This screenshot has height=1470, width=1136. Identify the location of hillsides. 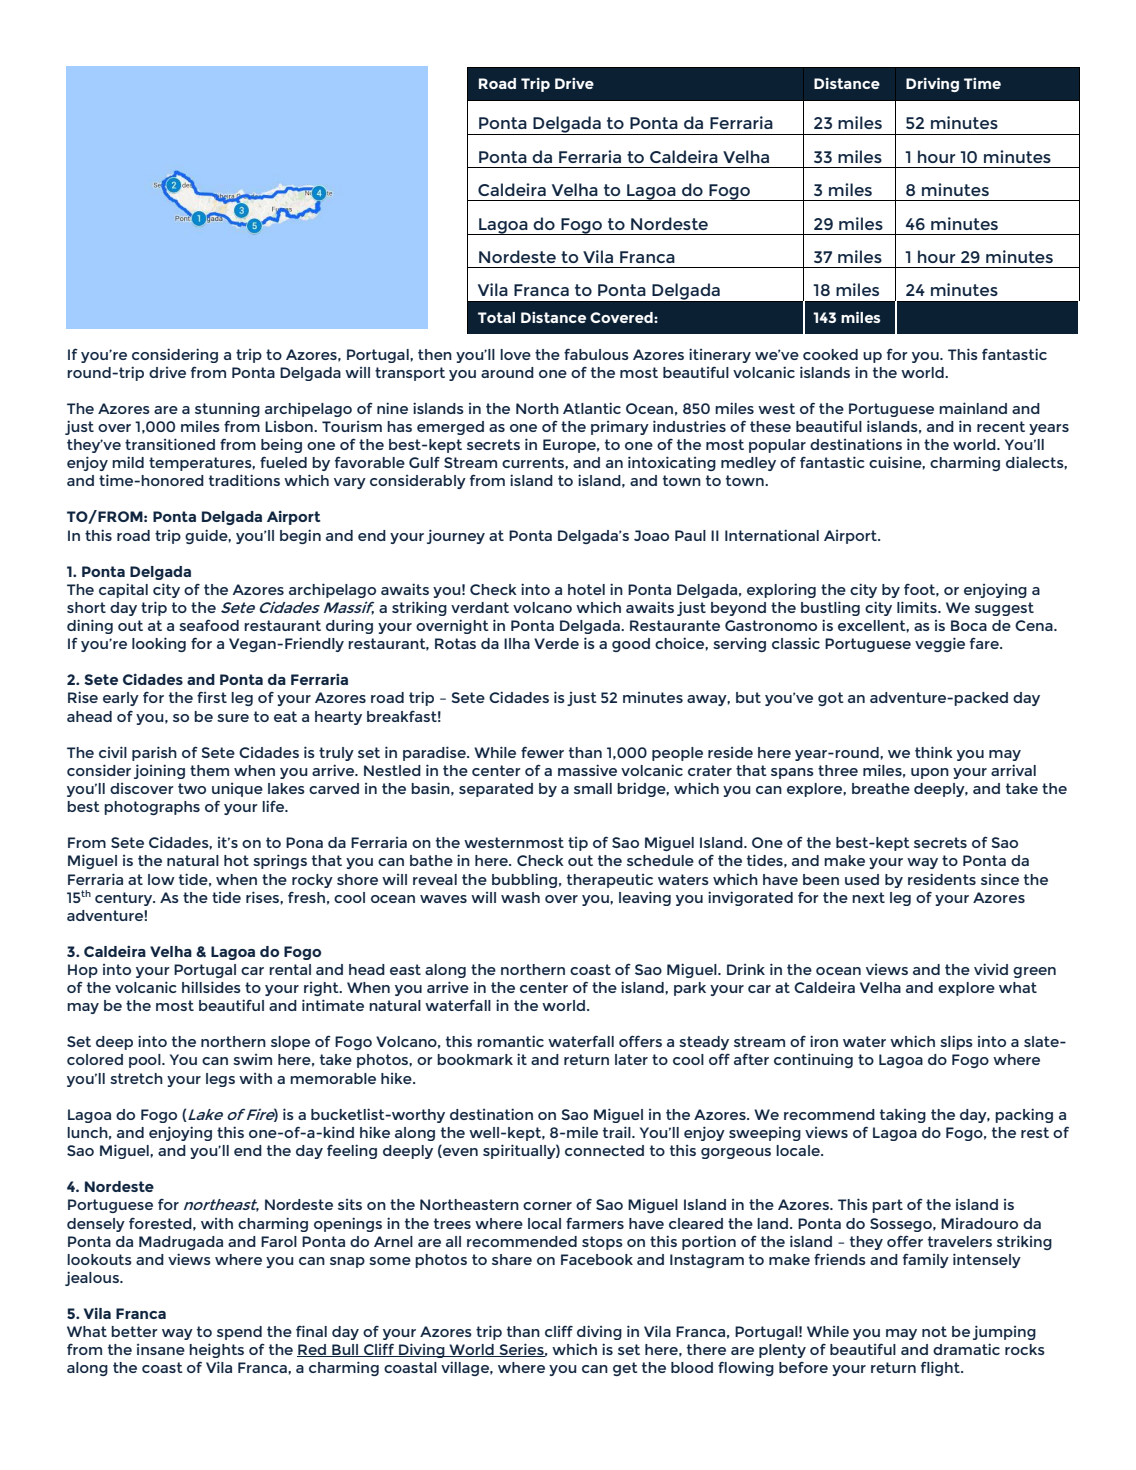
(211, 987).
